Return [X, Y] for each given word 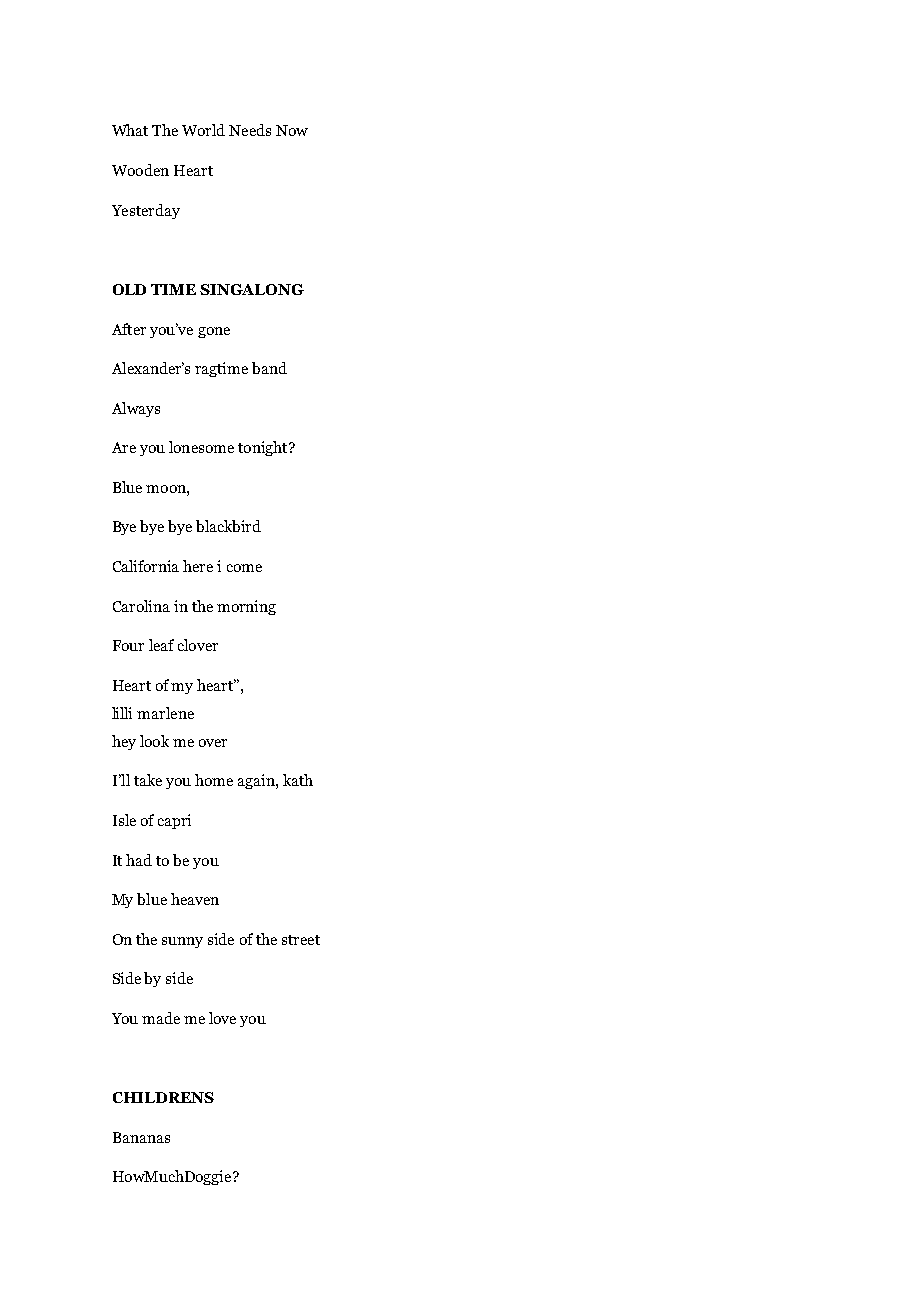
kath [298, 780]
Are [124, 447]
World [203, 130]
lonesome [201, 447]
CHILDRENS [163, 1097]
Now [292, 130]
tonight [264, 448]
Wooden [140, 170]
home [214, 780]
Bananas [141, 1137]
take [148, 780]
